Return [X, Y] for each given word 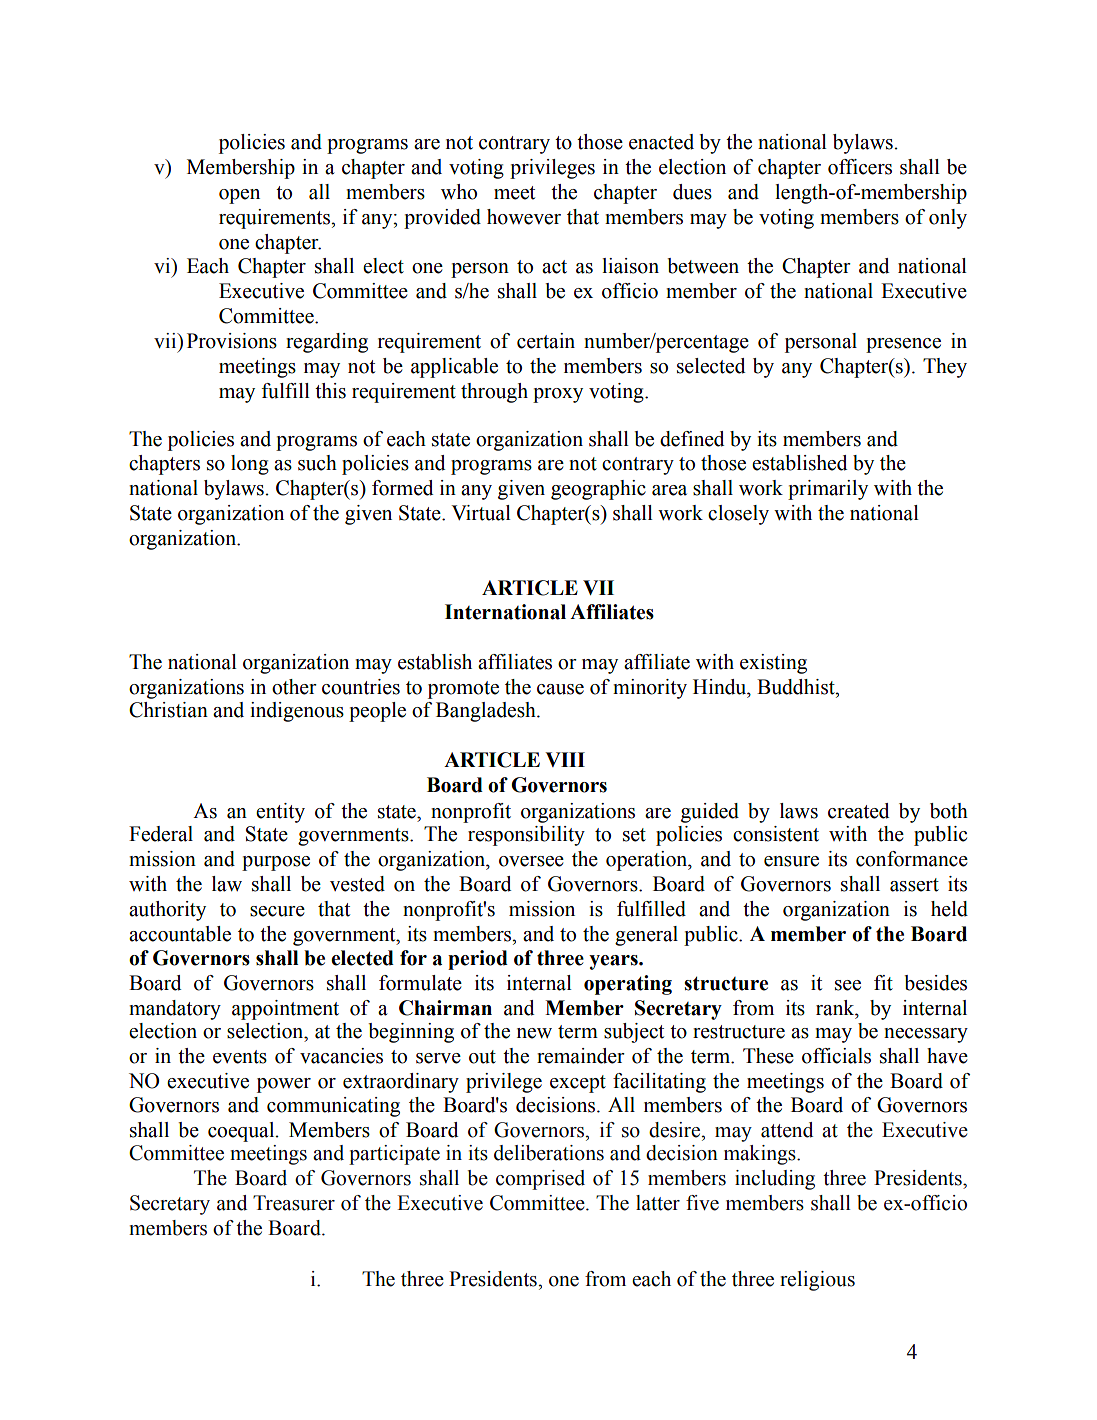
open [239, 196]
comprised [540, 1180]
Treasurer [294, 1203]
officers [860, 167]
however [524, 217]
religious [817, 1281]
